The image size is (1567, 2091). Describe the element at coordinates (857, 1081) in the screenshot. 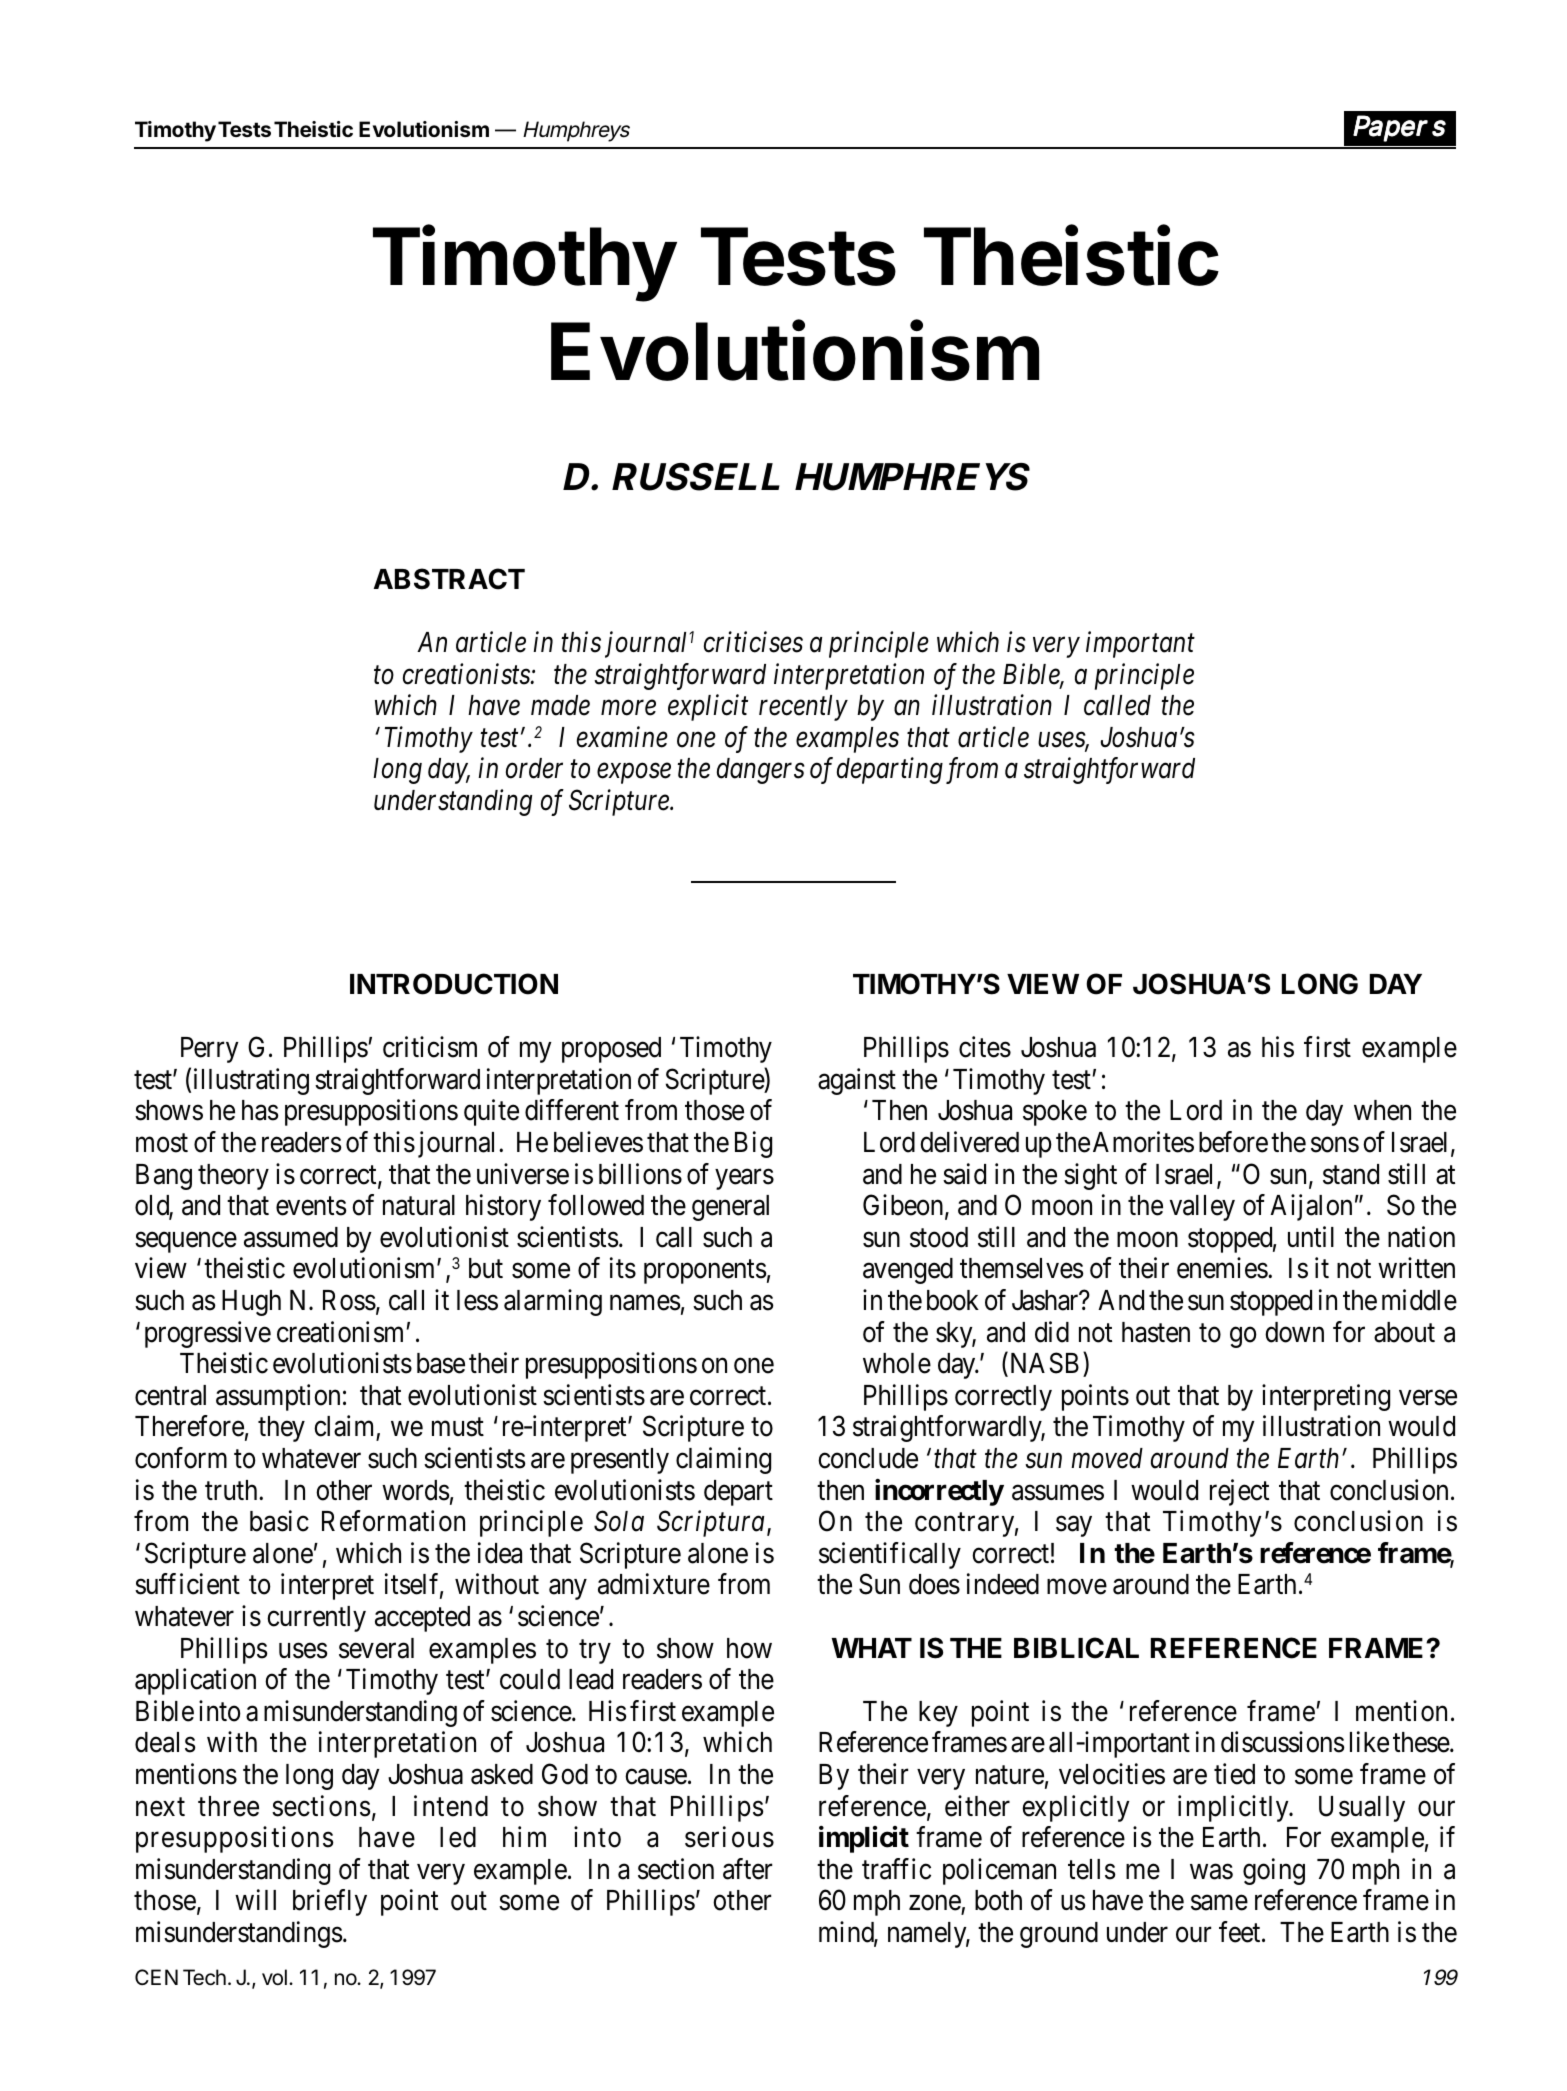

I see `against` at that location.
